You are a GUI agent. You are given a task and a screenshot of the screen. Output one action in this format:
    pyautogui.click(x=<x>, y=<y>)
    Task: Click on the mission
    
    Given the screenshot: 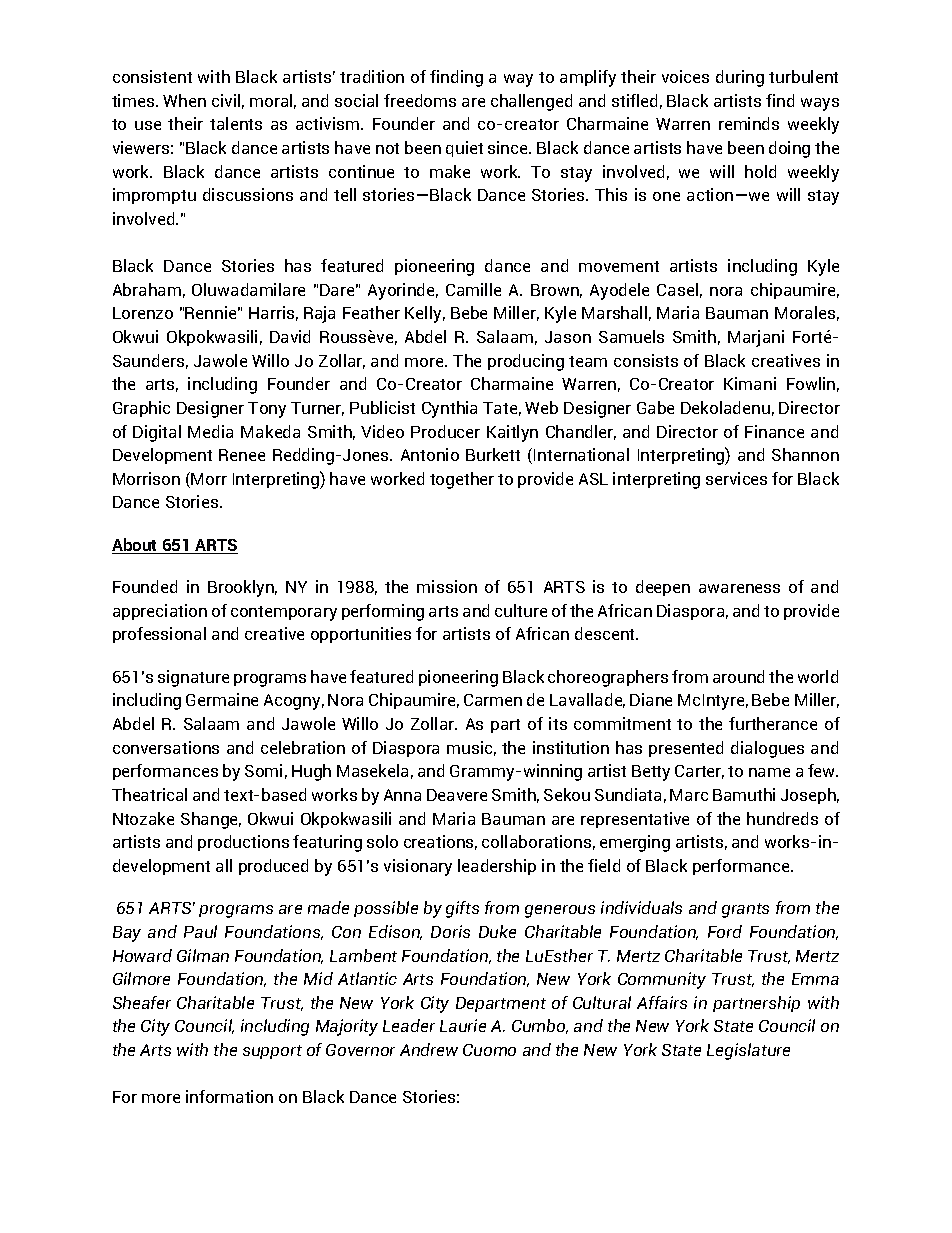 What is the action you would take?
    pyautogui.click(x=447, y=586)
